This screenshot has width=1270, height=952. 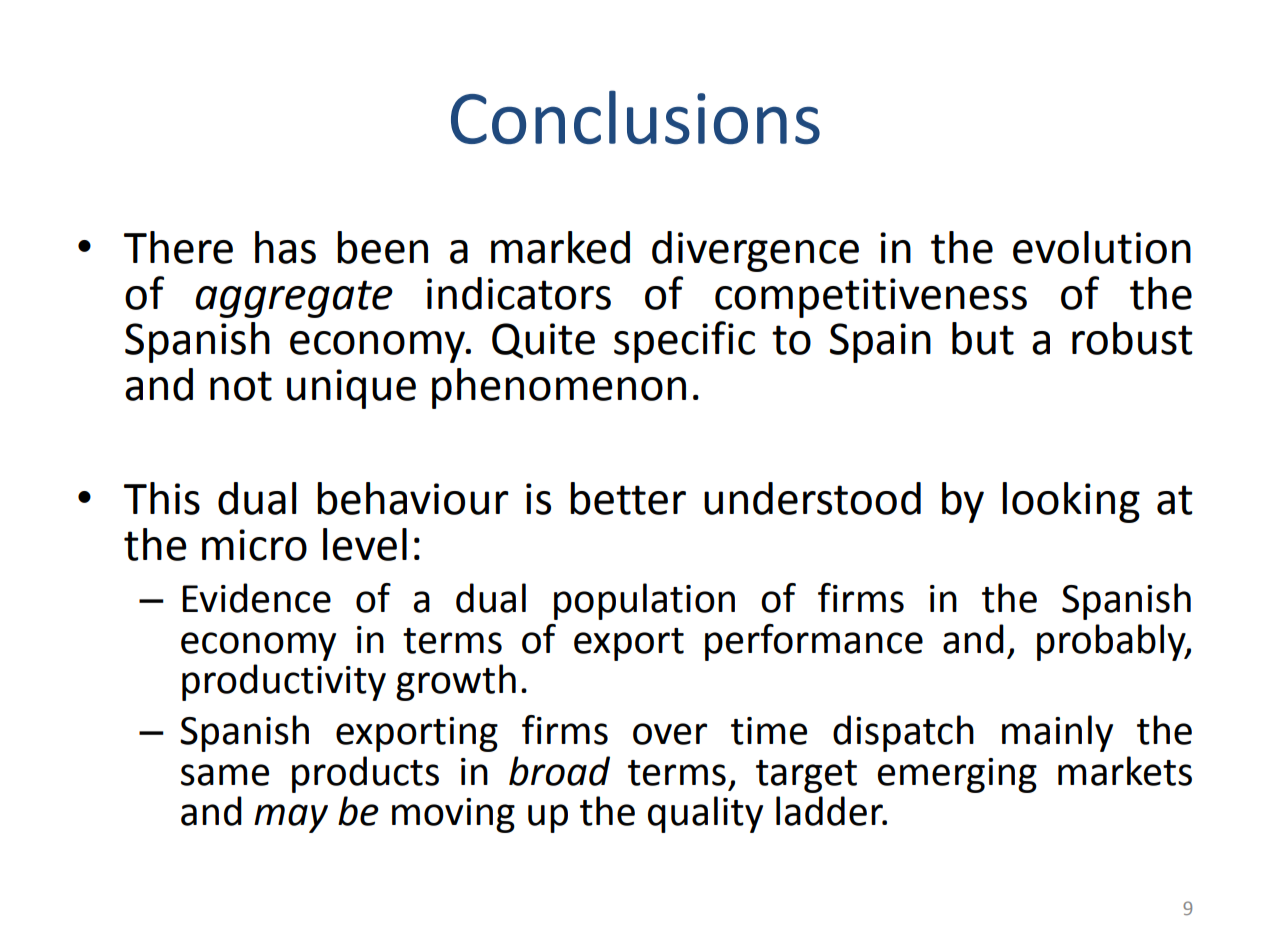 What do you see at coordinates (294, 299) in the screenshot?
I see `aggregate` at bounding box center [294, 299].
